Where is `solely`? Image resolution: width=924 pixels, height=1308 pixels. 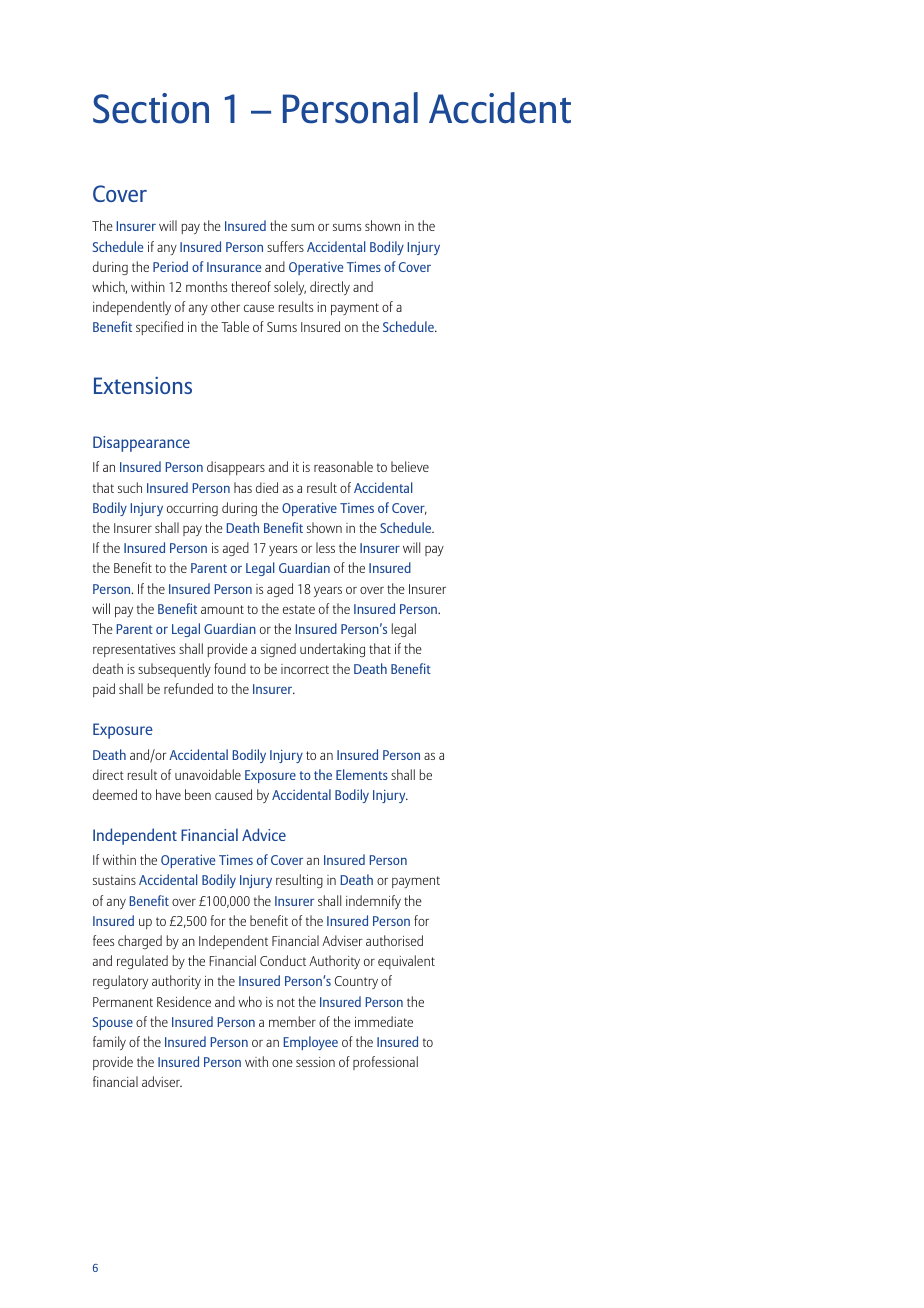 solely is located at coordinates (290, 288).
